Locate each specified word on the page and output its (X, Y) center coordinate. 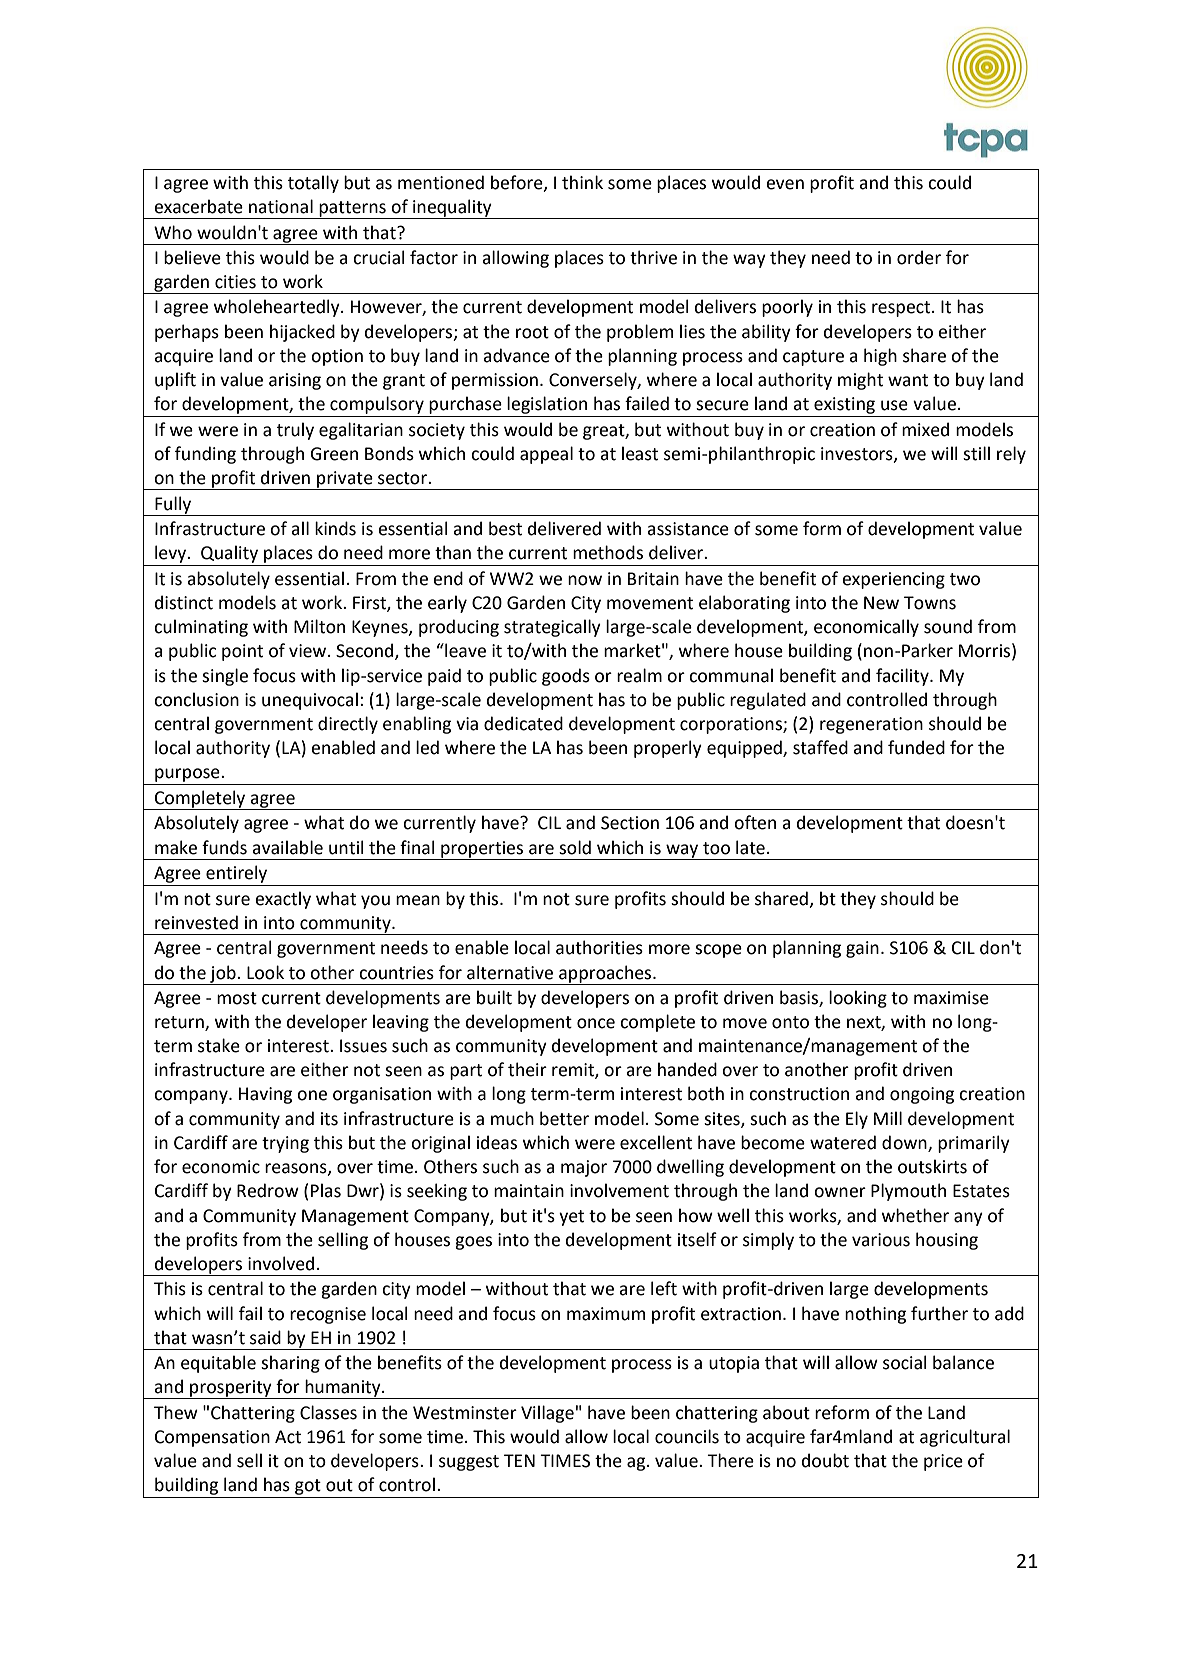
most (237, 998)
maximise (951, 998)
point (242, 652)
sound (948, 626)
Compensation (212, 1438)
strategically (552, 628)
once (596, 1023)
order (919, 257)
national (281, 206)
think (582, 182)
